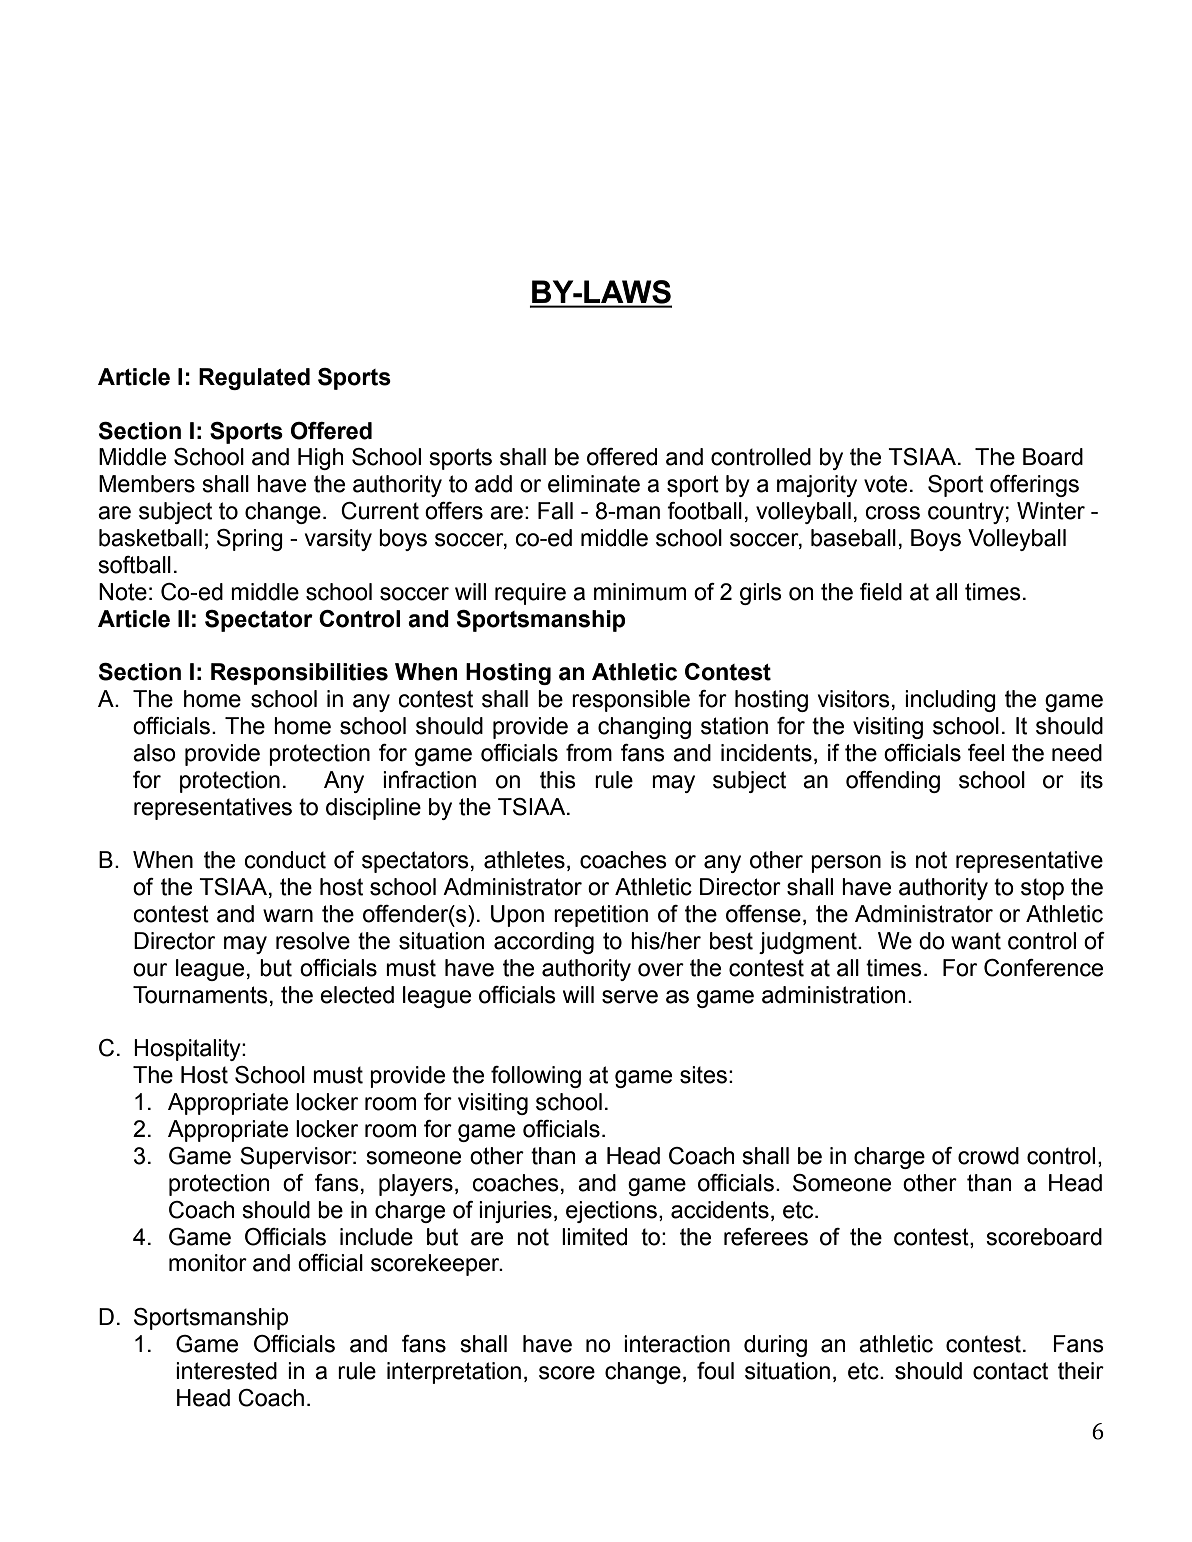 Image resolution: width=1192 pixels, height=1542 pixels. What do you see at coordinates (226, 1371) in the screenshot?
I see `interested` at bounding box center [226, 1371].
